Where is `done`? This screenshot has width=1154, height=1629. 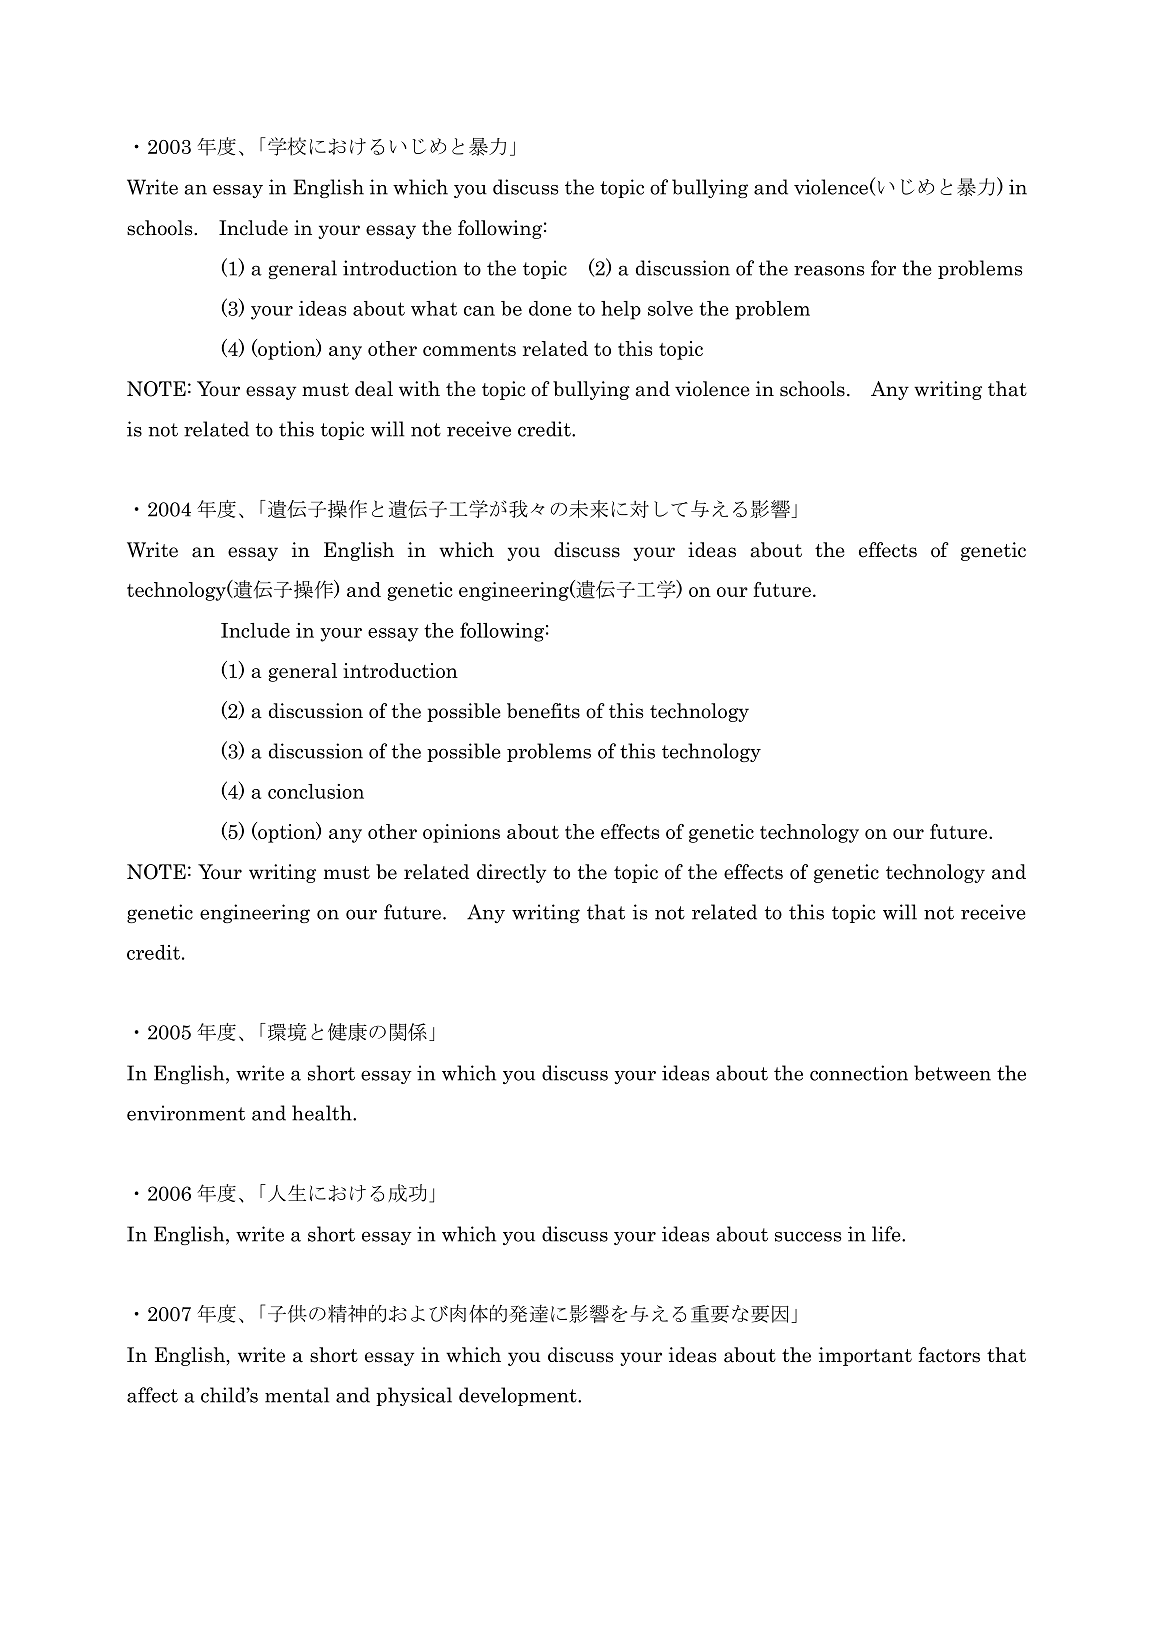
done is located at coordinates (550, 308).
